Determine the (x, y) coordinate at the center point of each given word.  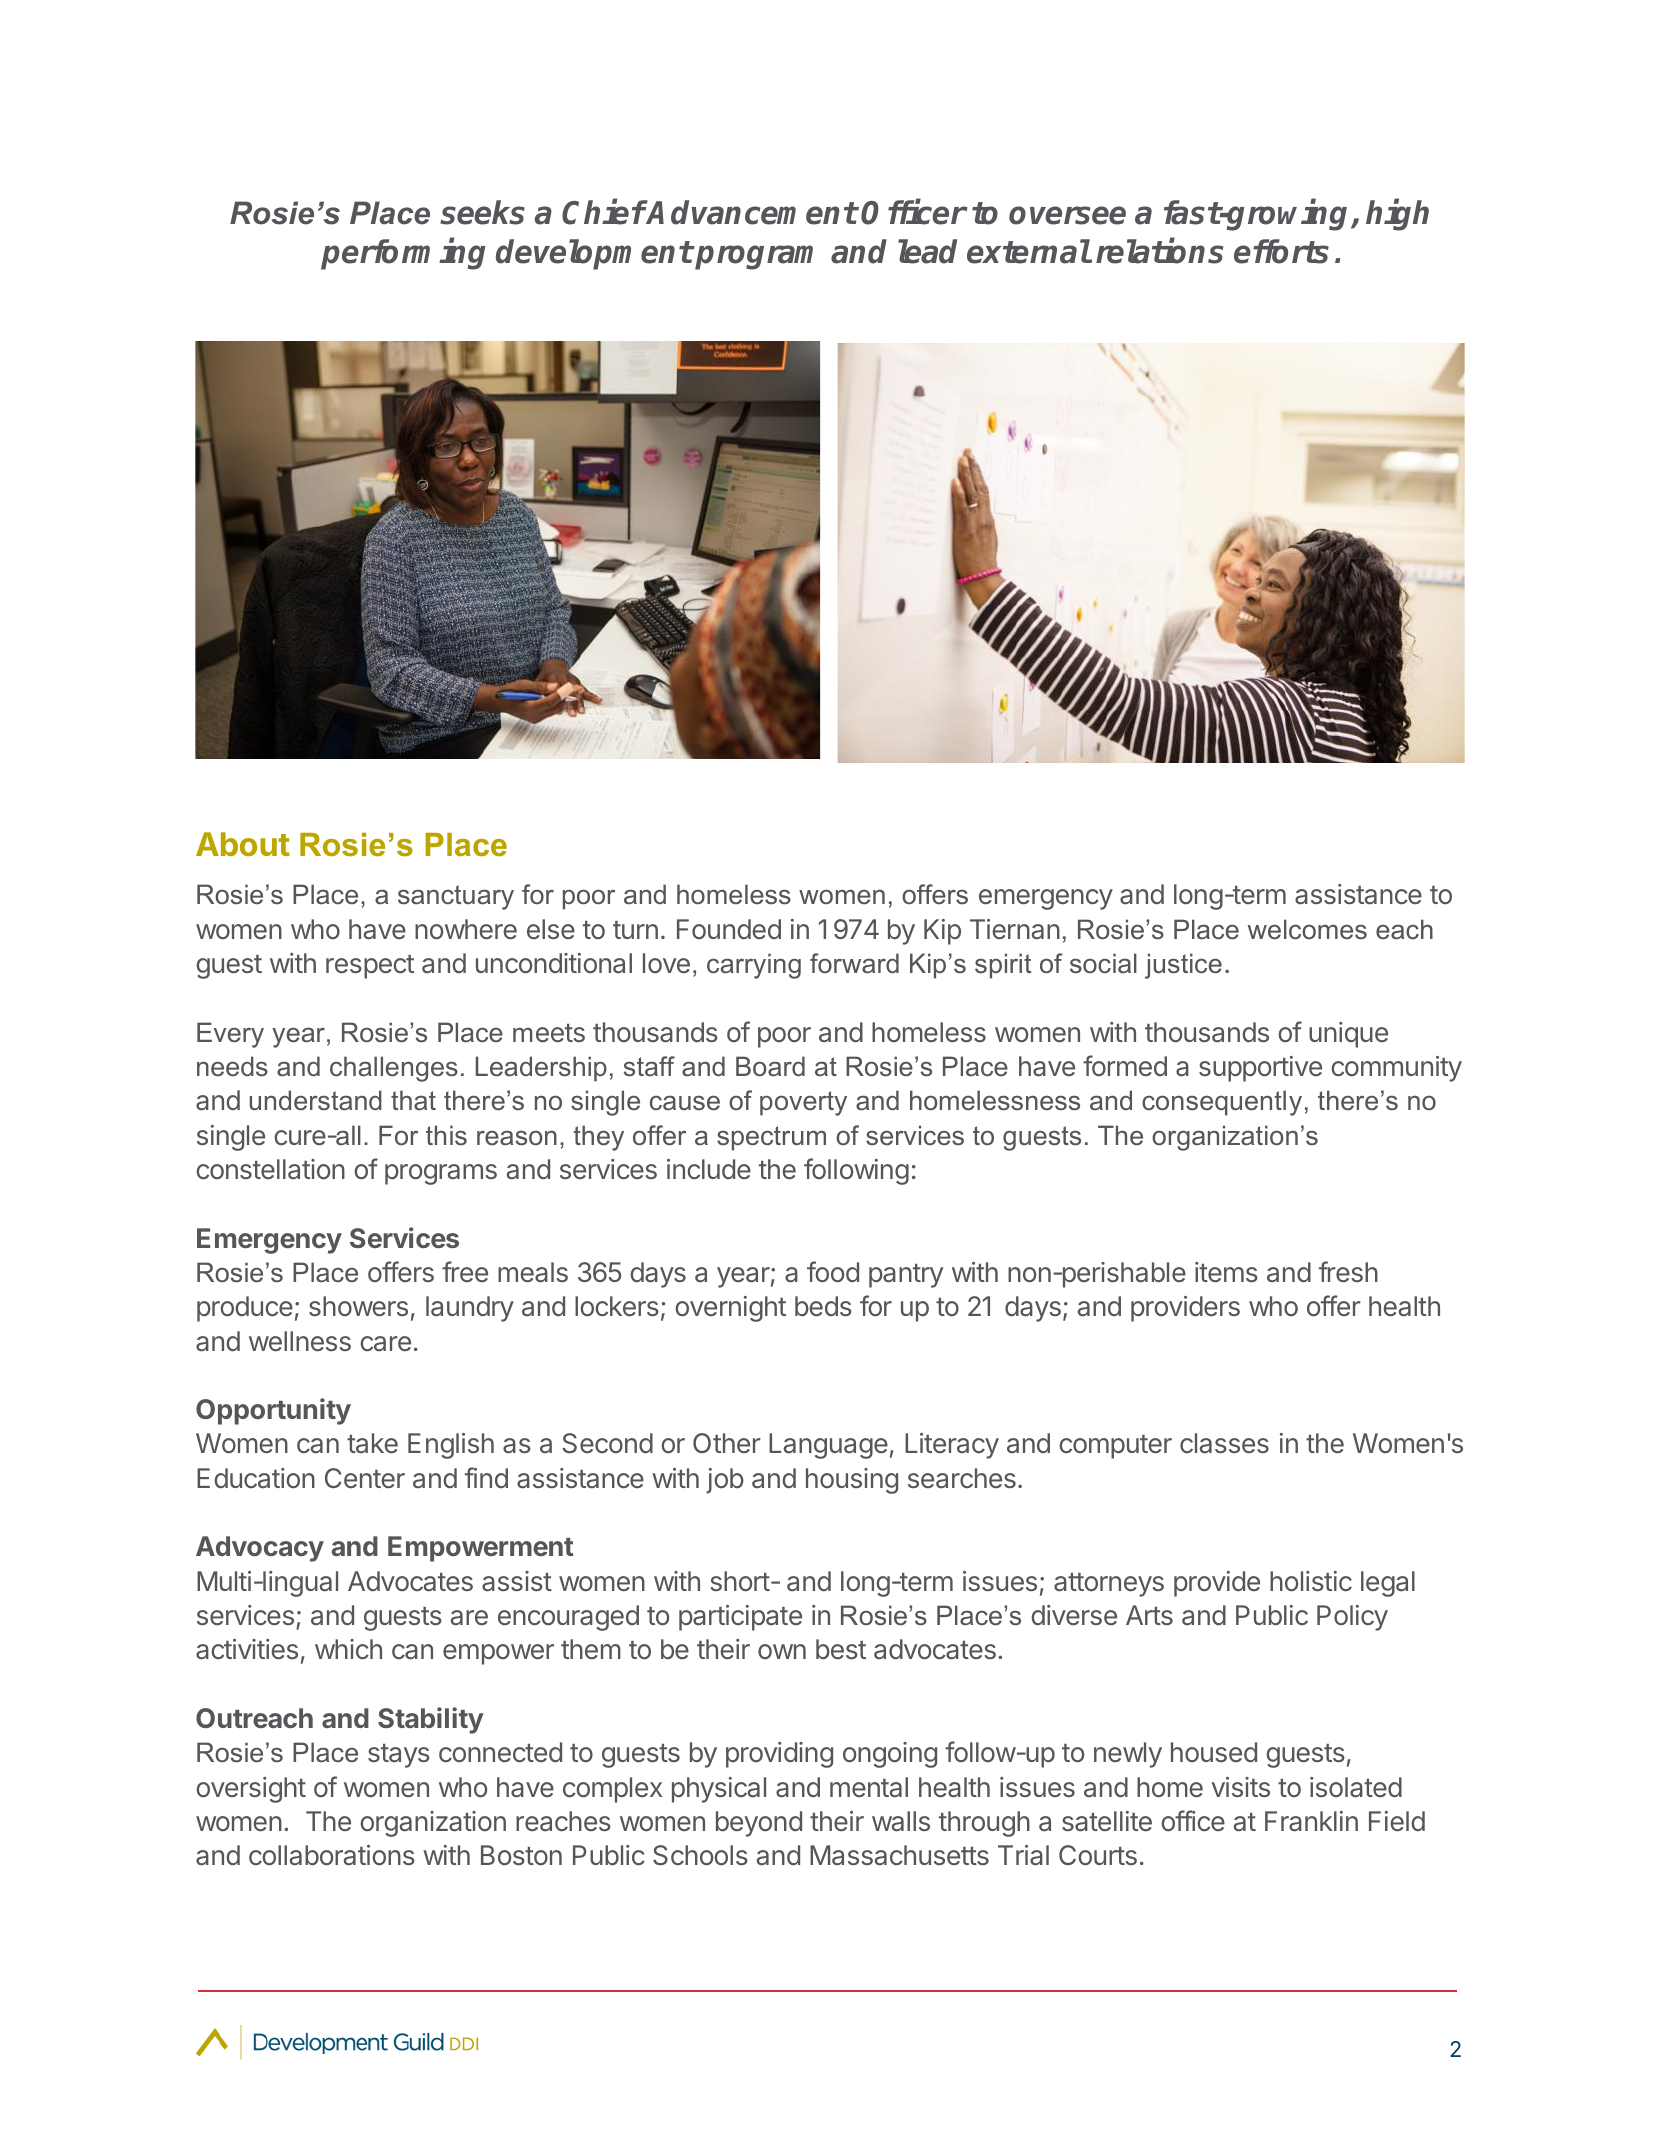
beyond (759, 1824)
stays (399, 1756)
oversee (1067, 215)
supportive (1260, 1069)
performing (403, 254)
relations (1159, 251)
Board (770, 1066)
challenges (394, 1069)
